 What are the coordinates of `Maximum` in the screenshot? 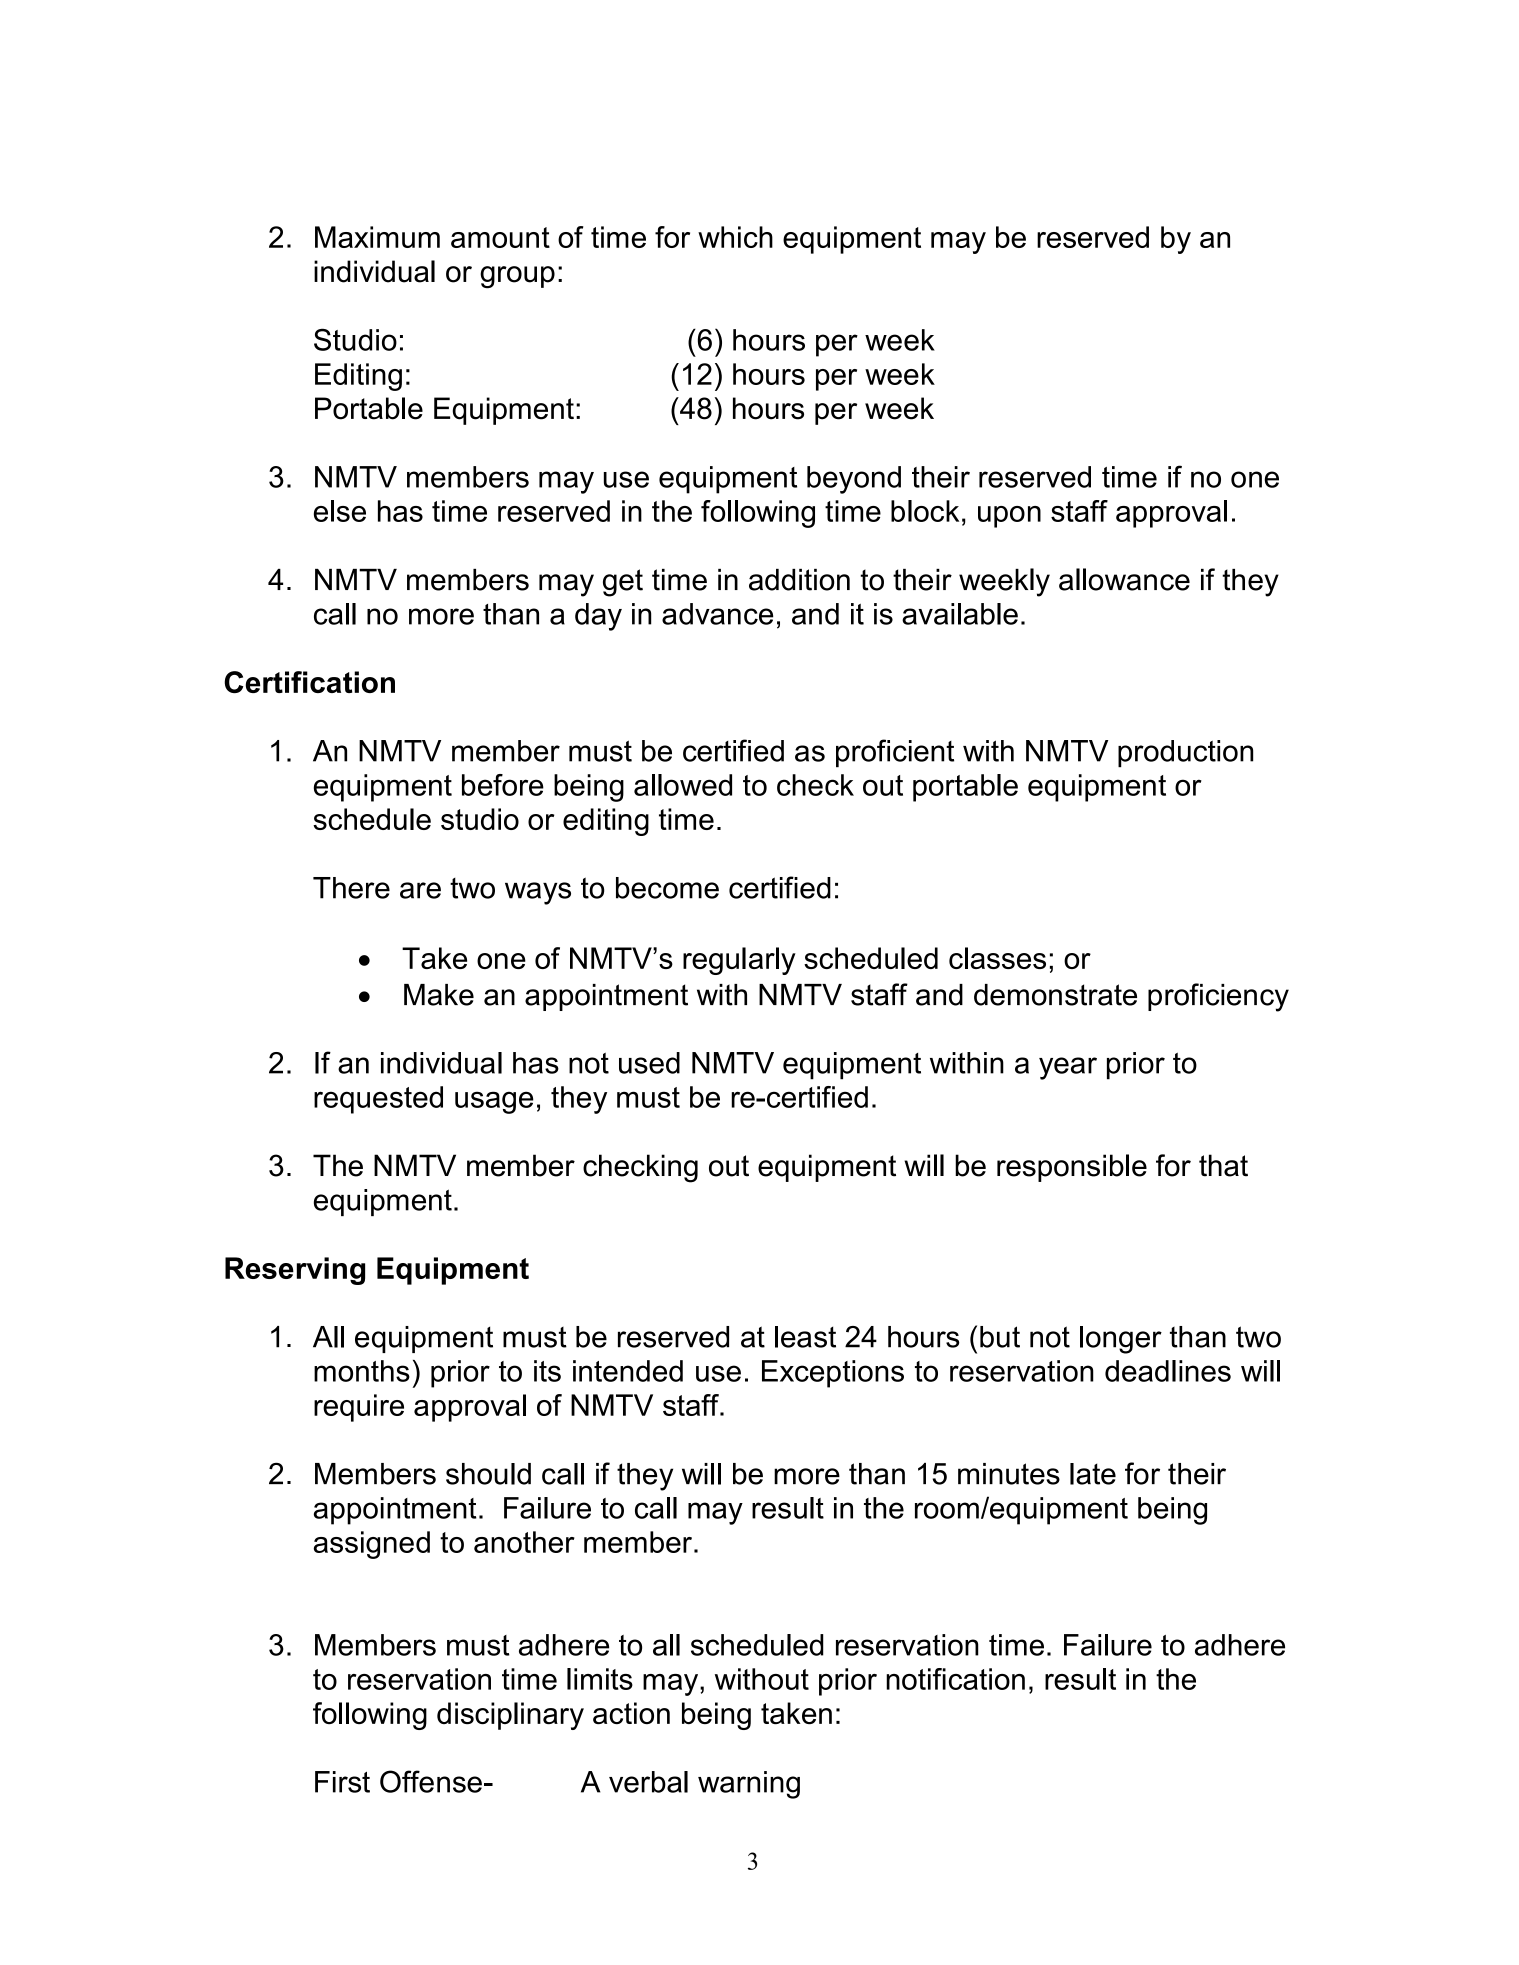 It's located at (377, 237).
